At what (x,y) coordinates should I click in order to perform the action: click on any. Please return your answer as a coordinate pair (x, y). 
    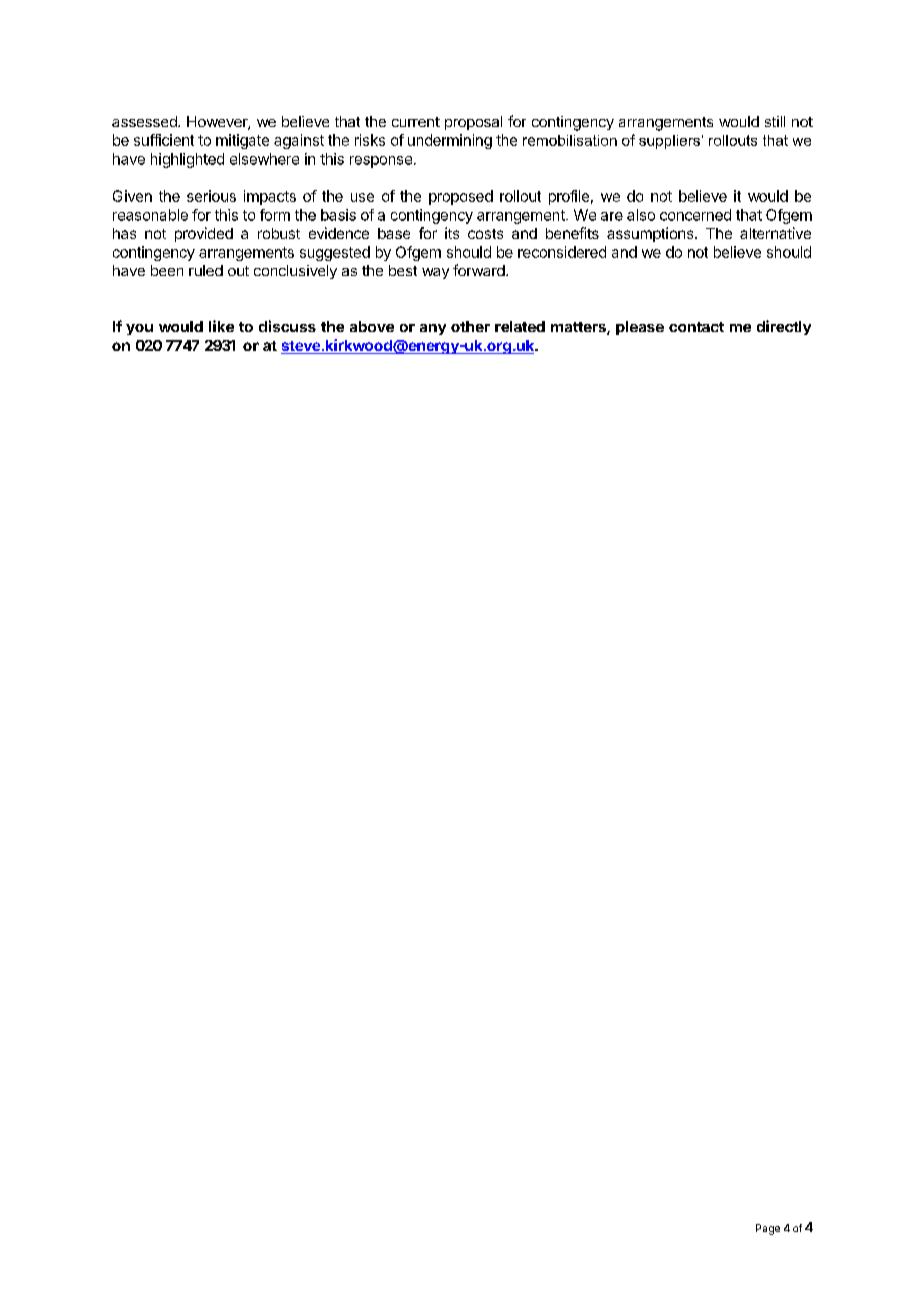
    Looking at the image, I should click on (433, 329).
